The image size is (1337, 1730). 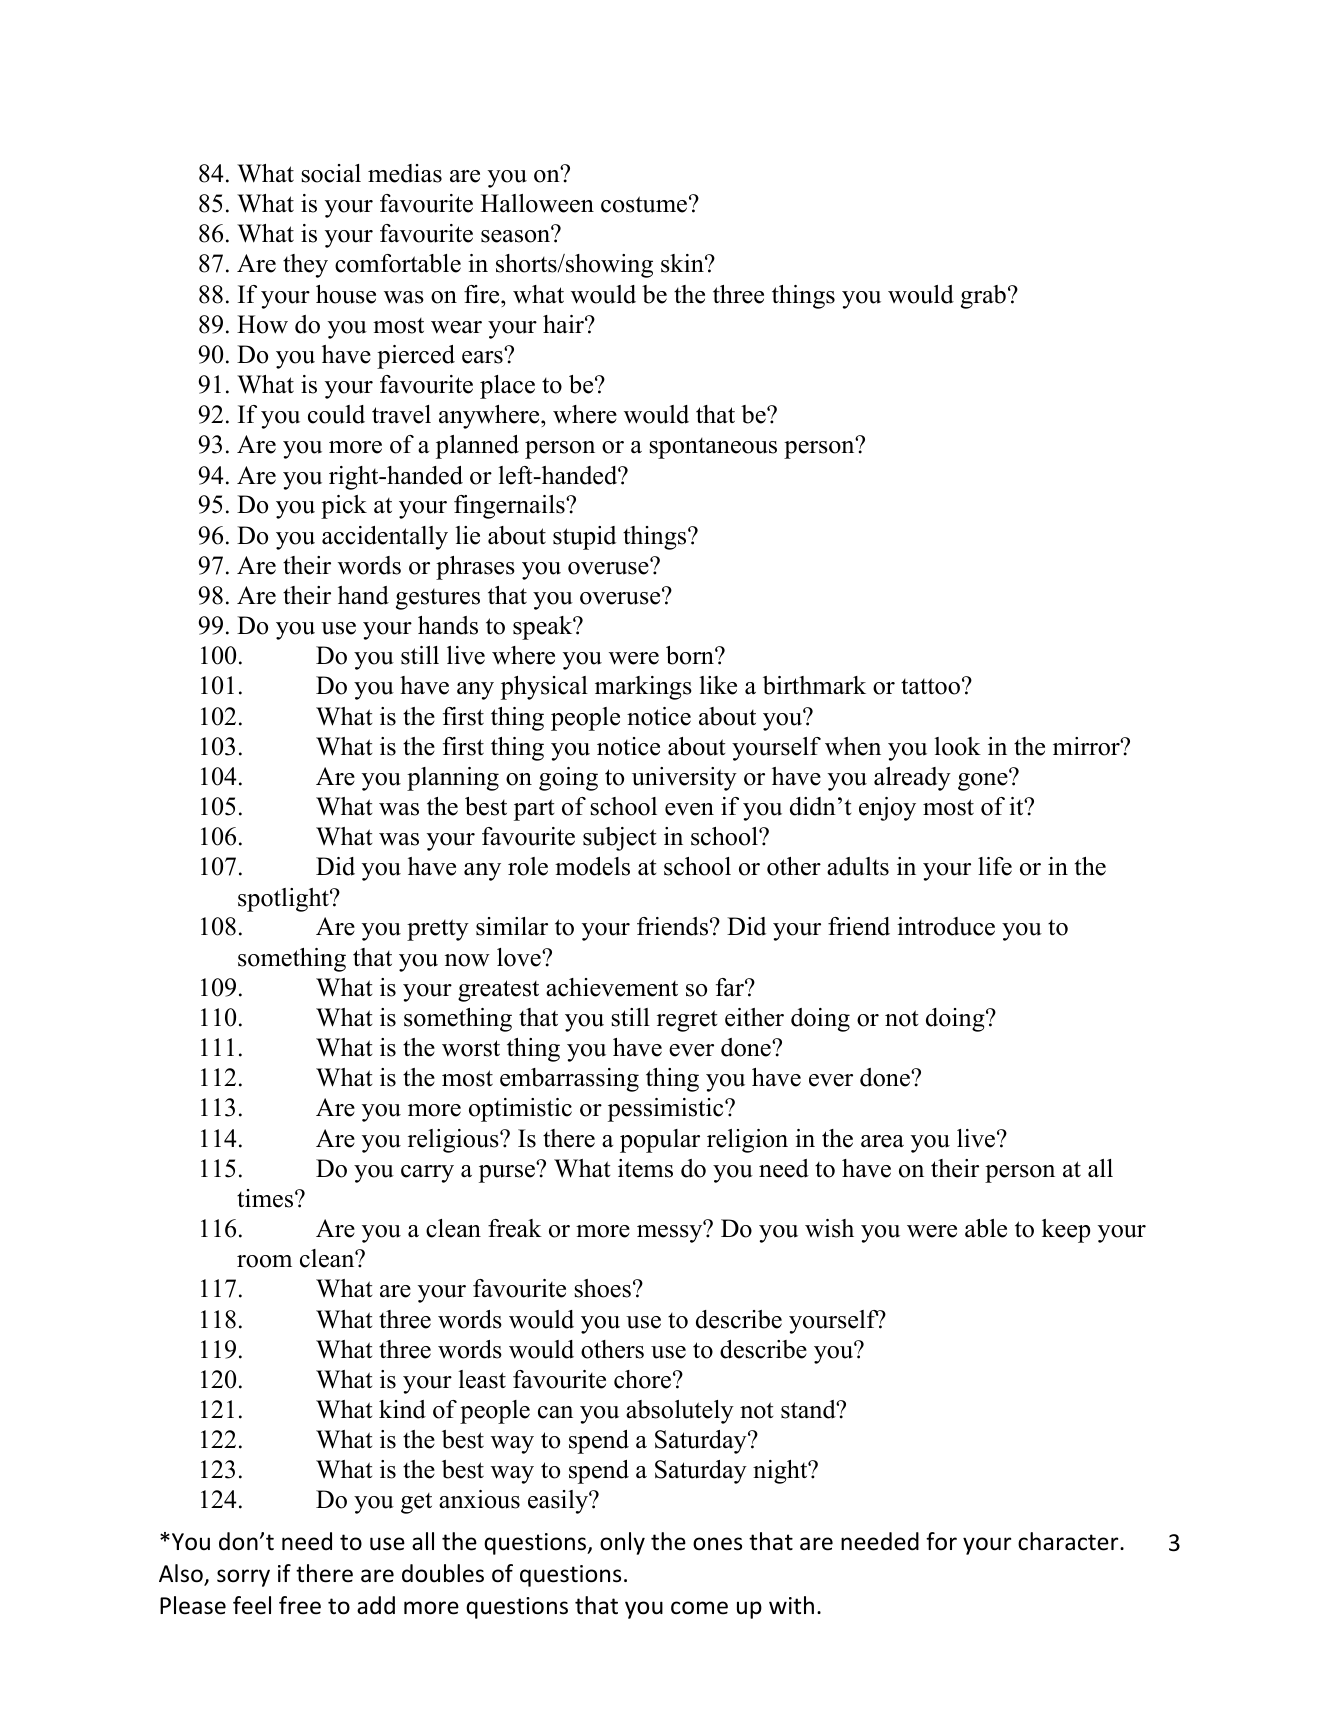 I want to click on Halloween, so click(x=537, y=203).
